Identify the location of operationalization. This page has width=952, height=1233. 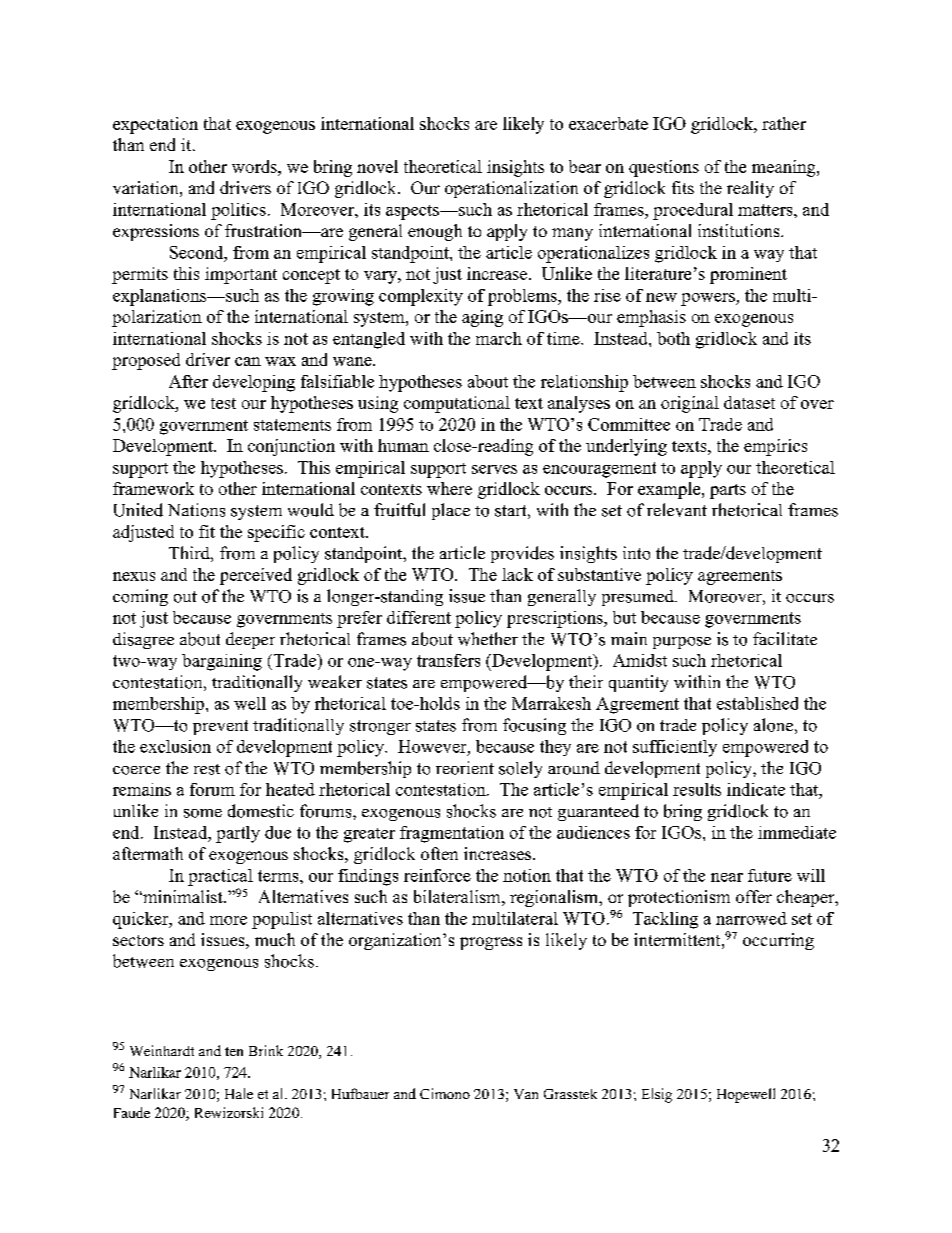
(511, 189).
